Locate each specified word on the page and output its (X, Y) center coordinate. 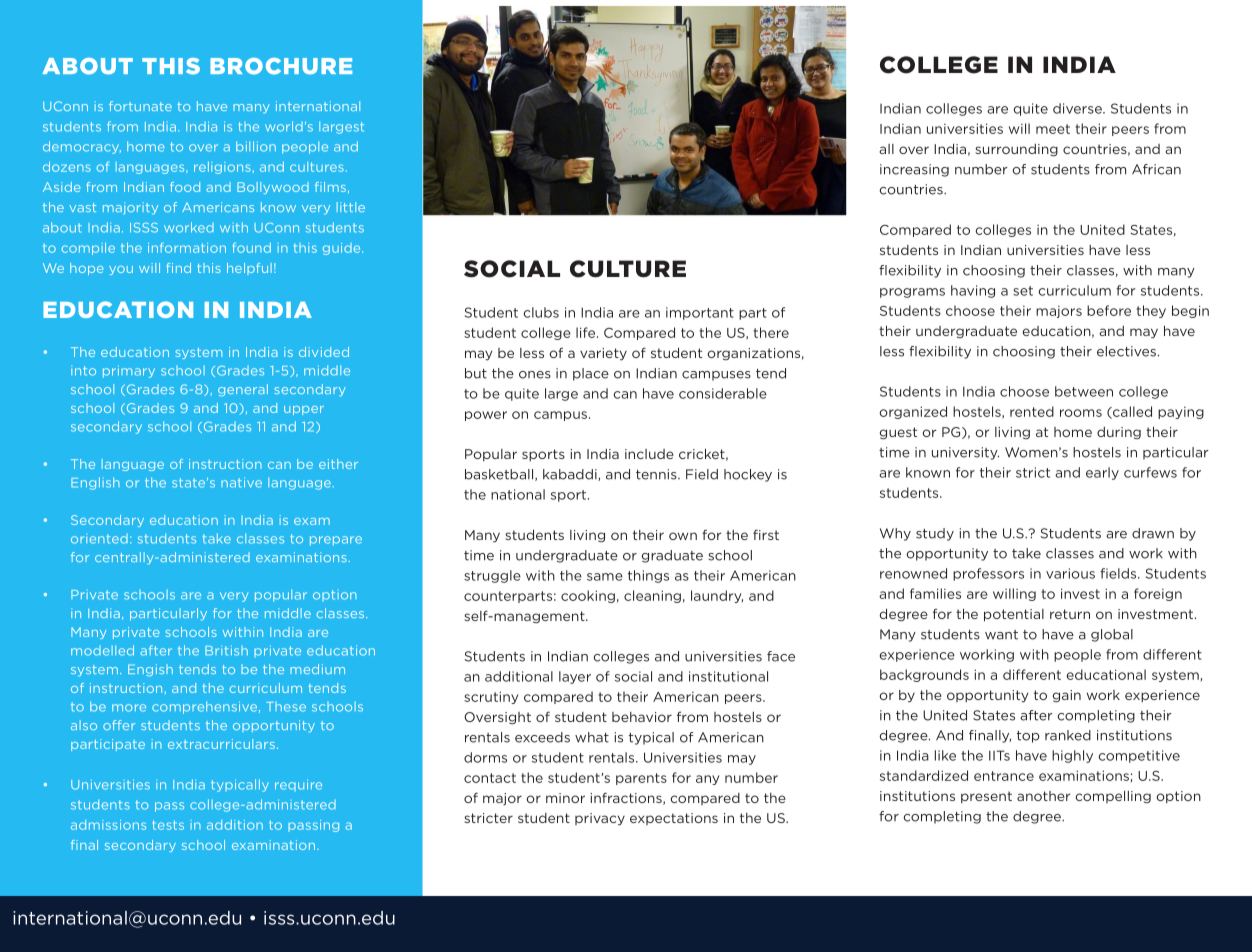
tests (168, 825)
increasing (914, 170)
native (241, 482)
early (1102, 473)
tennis (657, 474)
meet (1053, 129)
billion (256, 146)
